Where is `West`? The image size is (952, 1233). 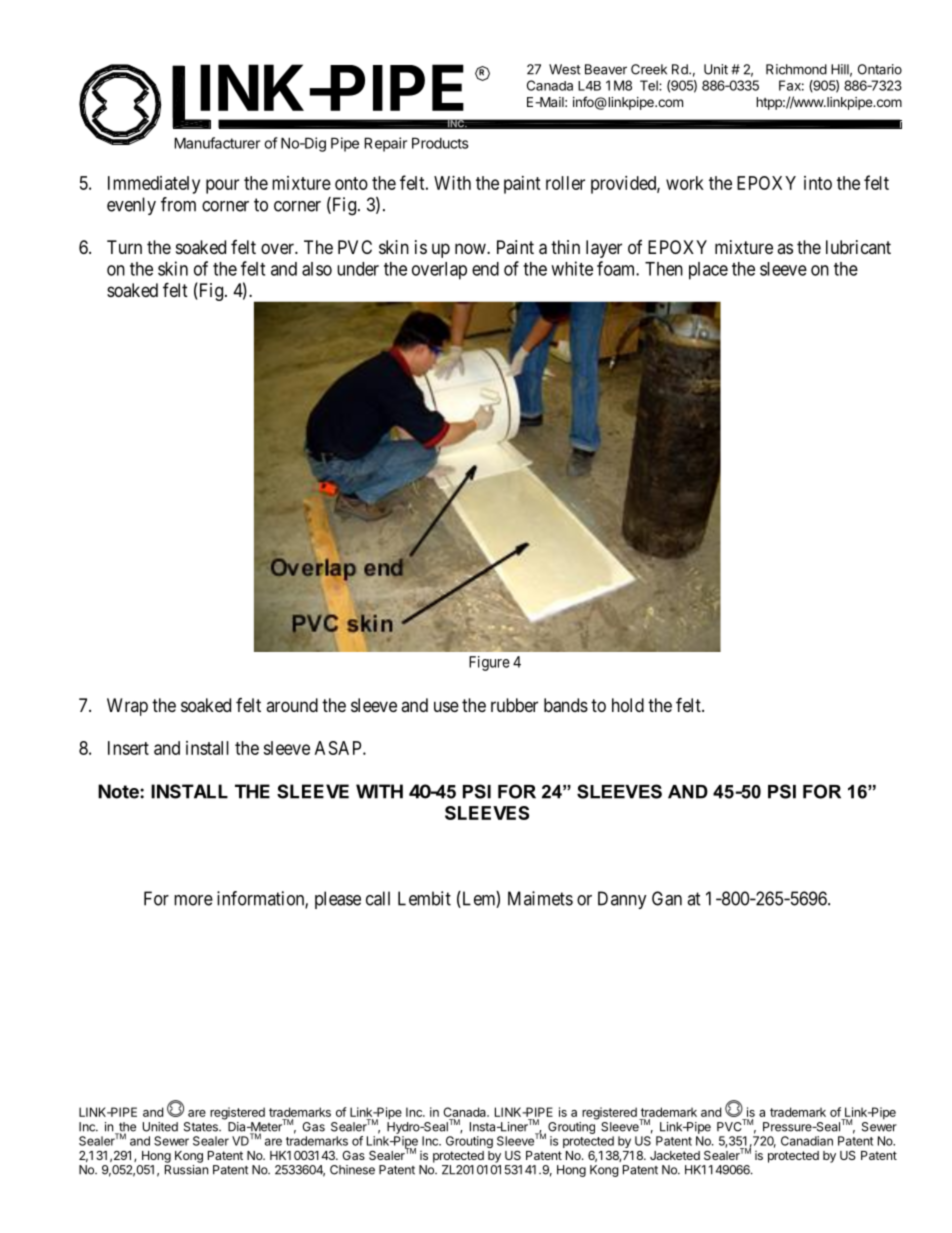
West is located at coordinates (565, 69).
